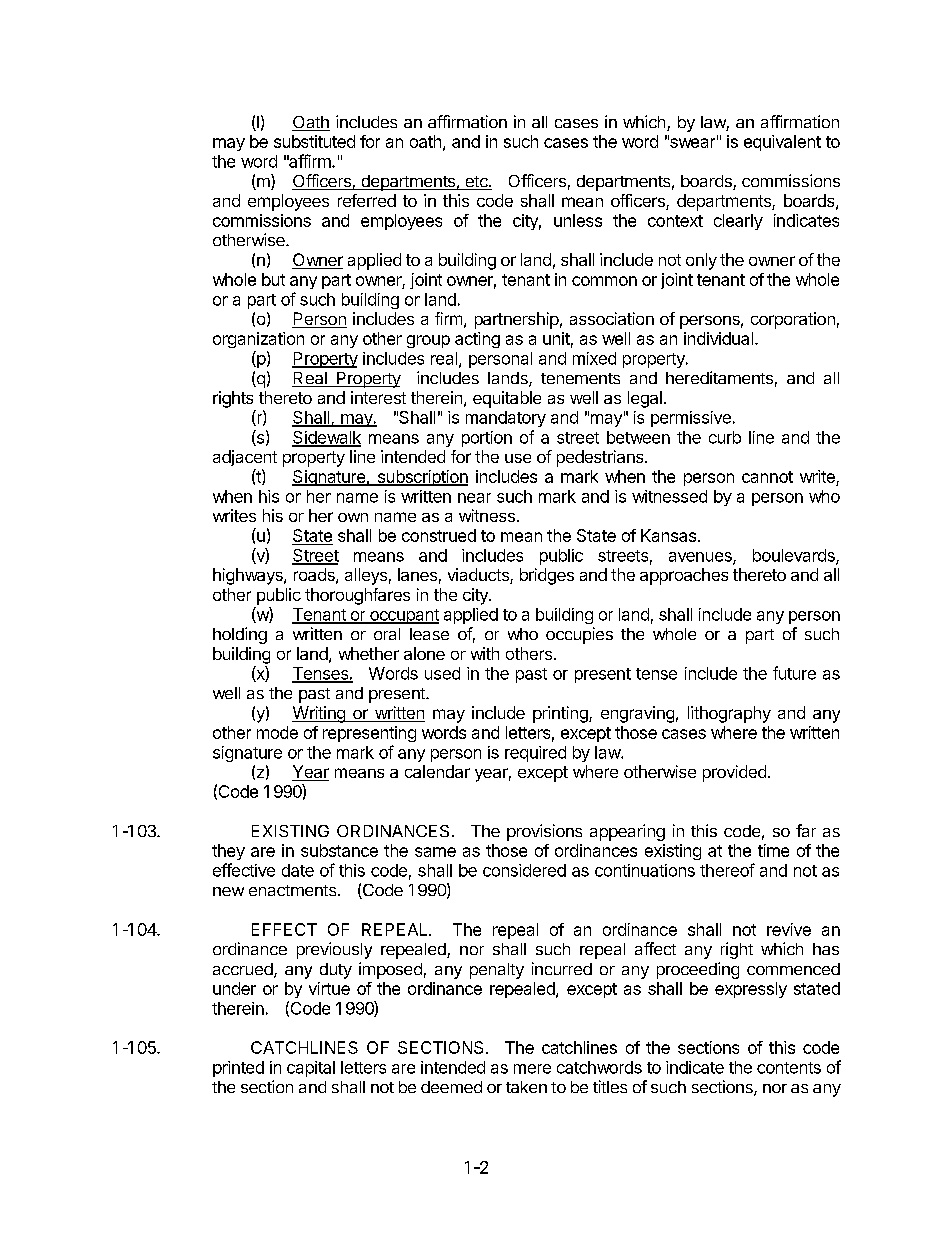  What do you see at coordinates (773, 850) in the image?
I see `time` at bounding box center [773, 850].
